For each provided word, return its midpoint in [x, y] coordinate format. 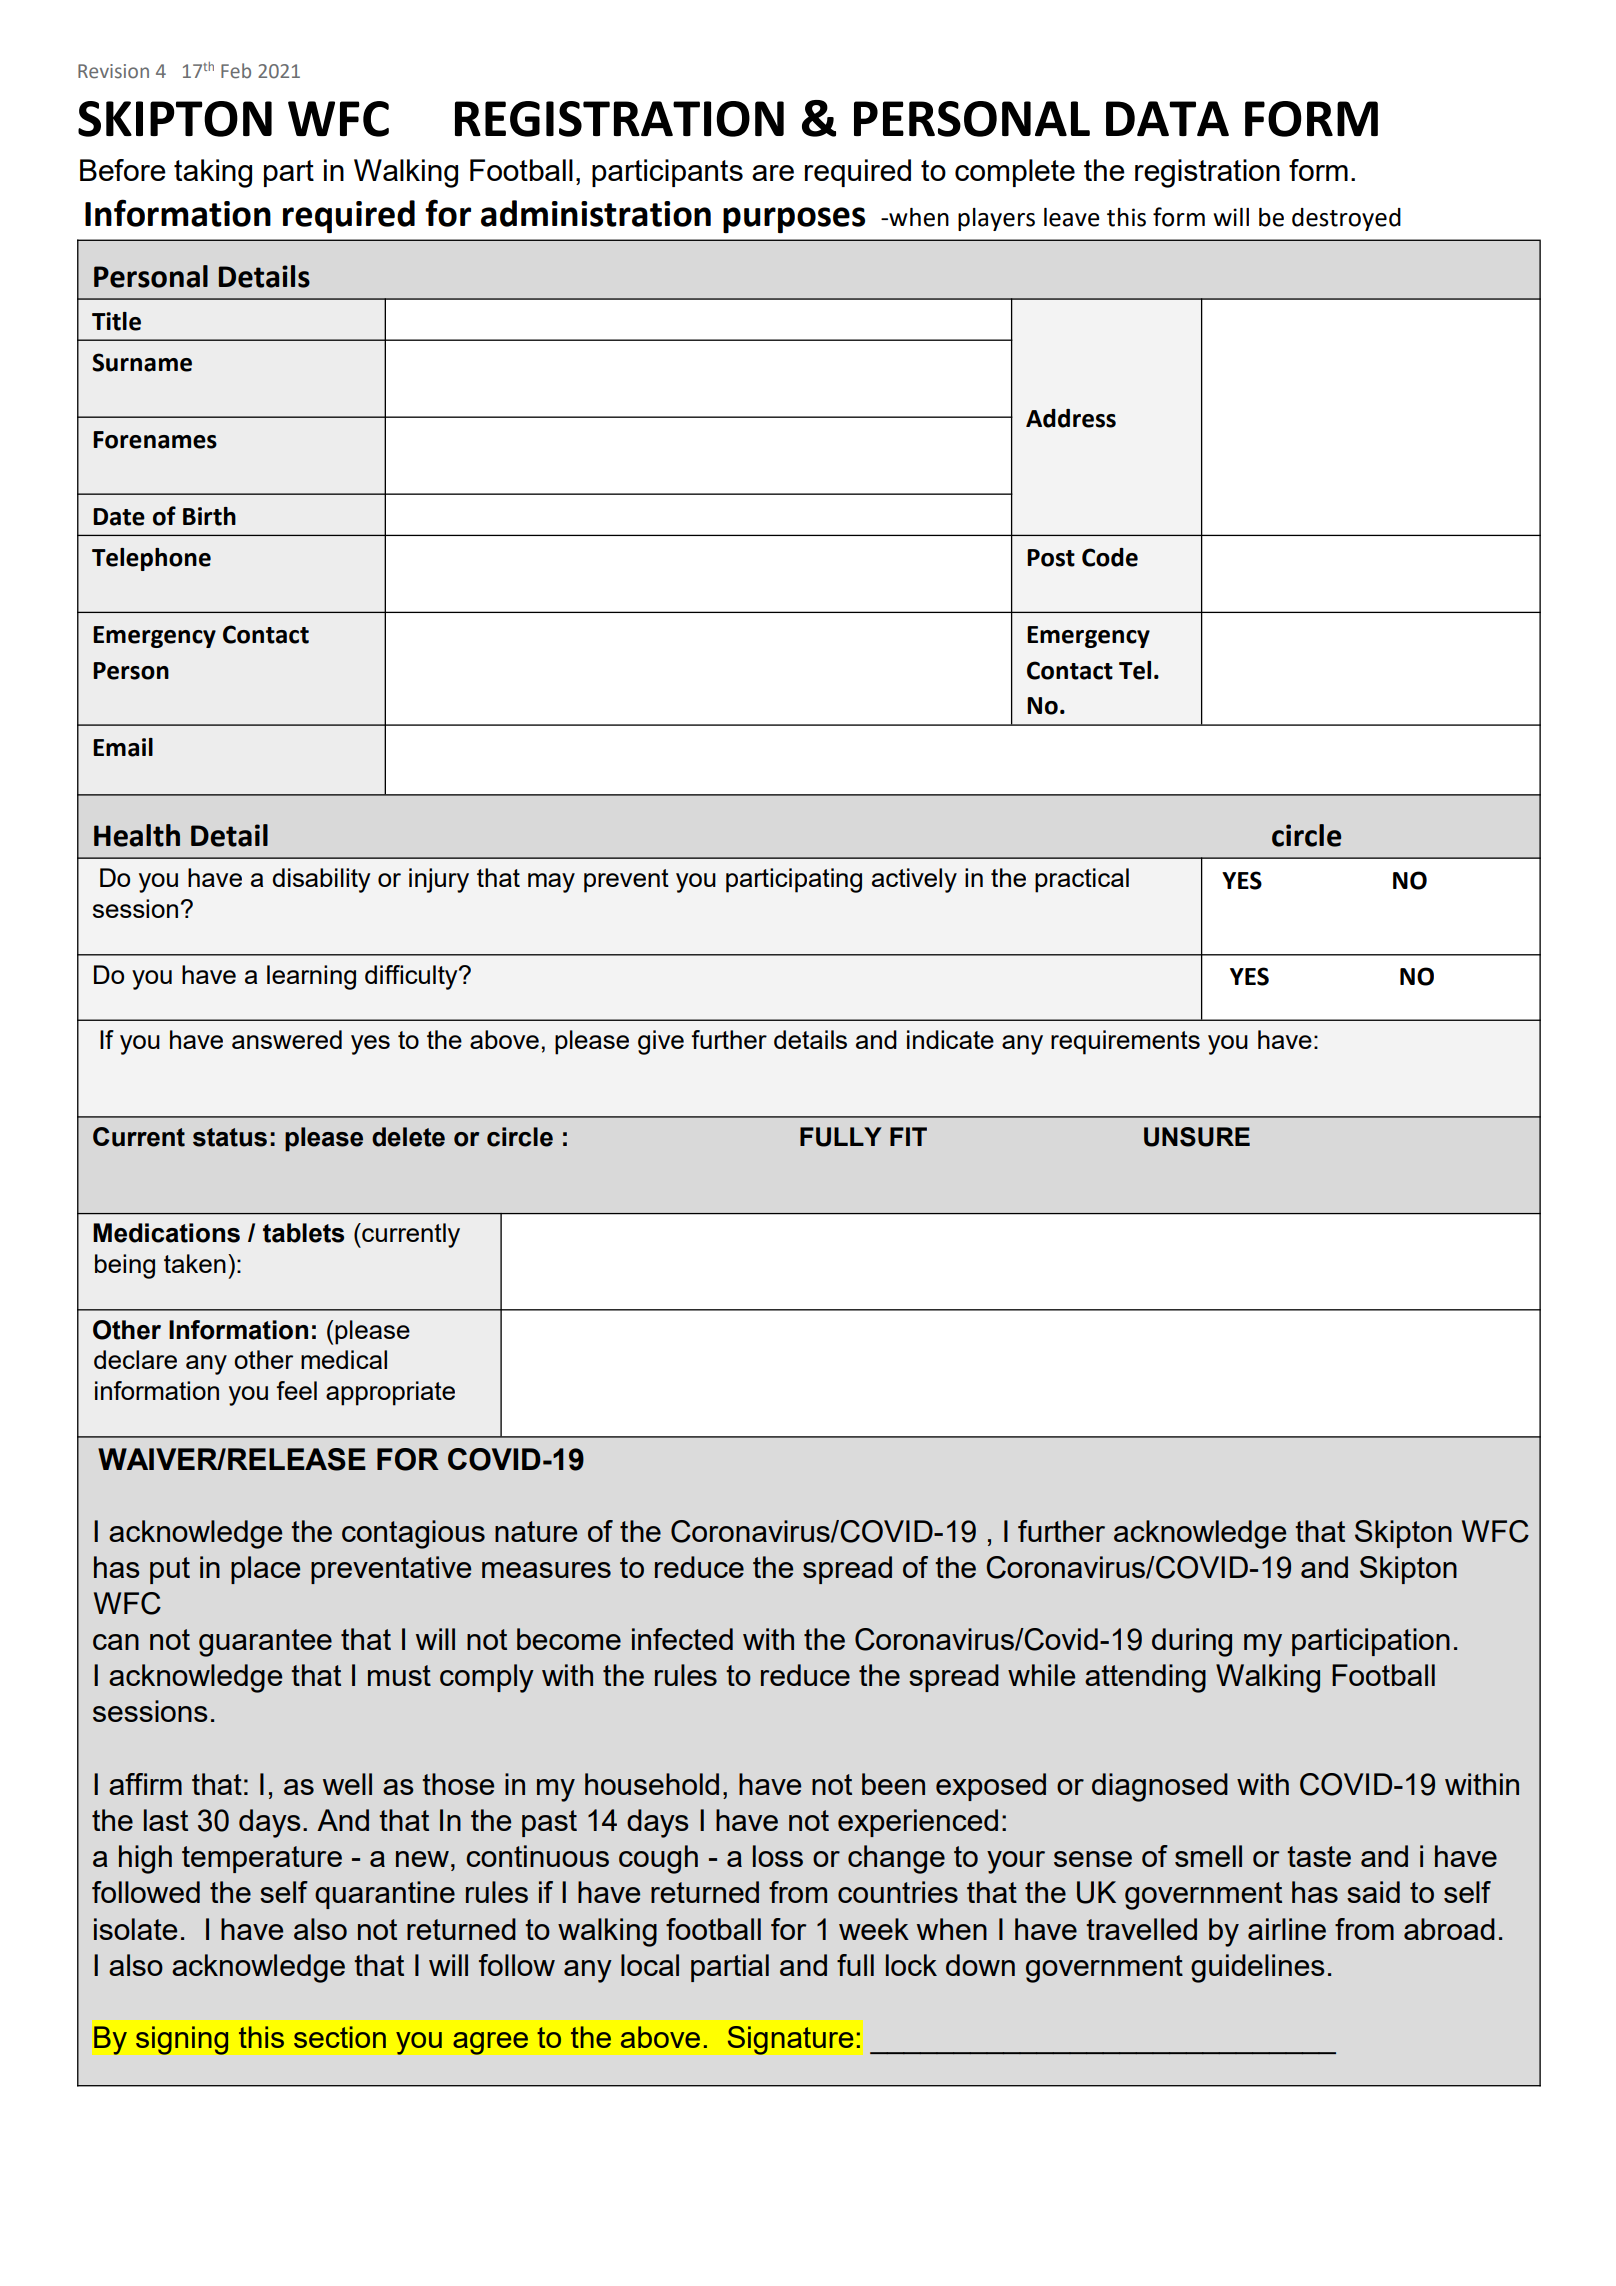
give [661, 1042]
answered [287, 1039]
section [340, 2037]
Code [1110, 557]
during [1192, 1642]
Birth [209, 516]
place [265, 1570]
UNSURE [1197, 1137]
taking [213, 173]
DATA [1167, 118]
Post [1051, 558]
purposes [794, 220]
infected [682, 1639]
